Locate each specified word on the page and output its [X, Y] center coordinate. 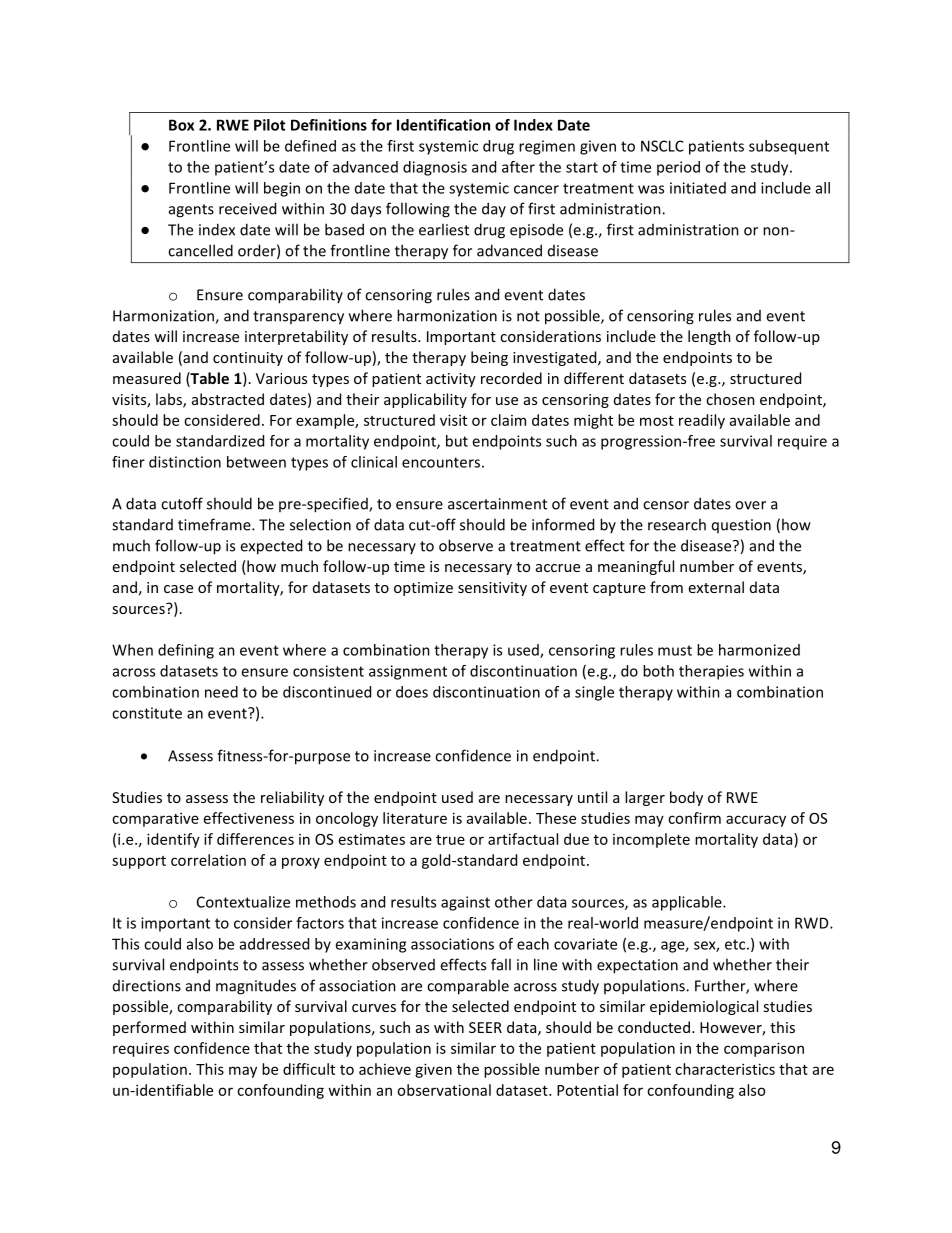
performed [149, 1028]
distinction [185, 462]
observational [444, 1090]
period [678, 168]
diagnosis [435, 168]
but [457, 441]
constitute [147, 713]
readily [702, 421]
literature [415, 818]
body [686, 798]
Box [181, 125]
